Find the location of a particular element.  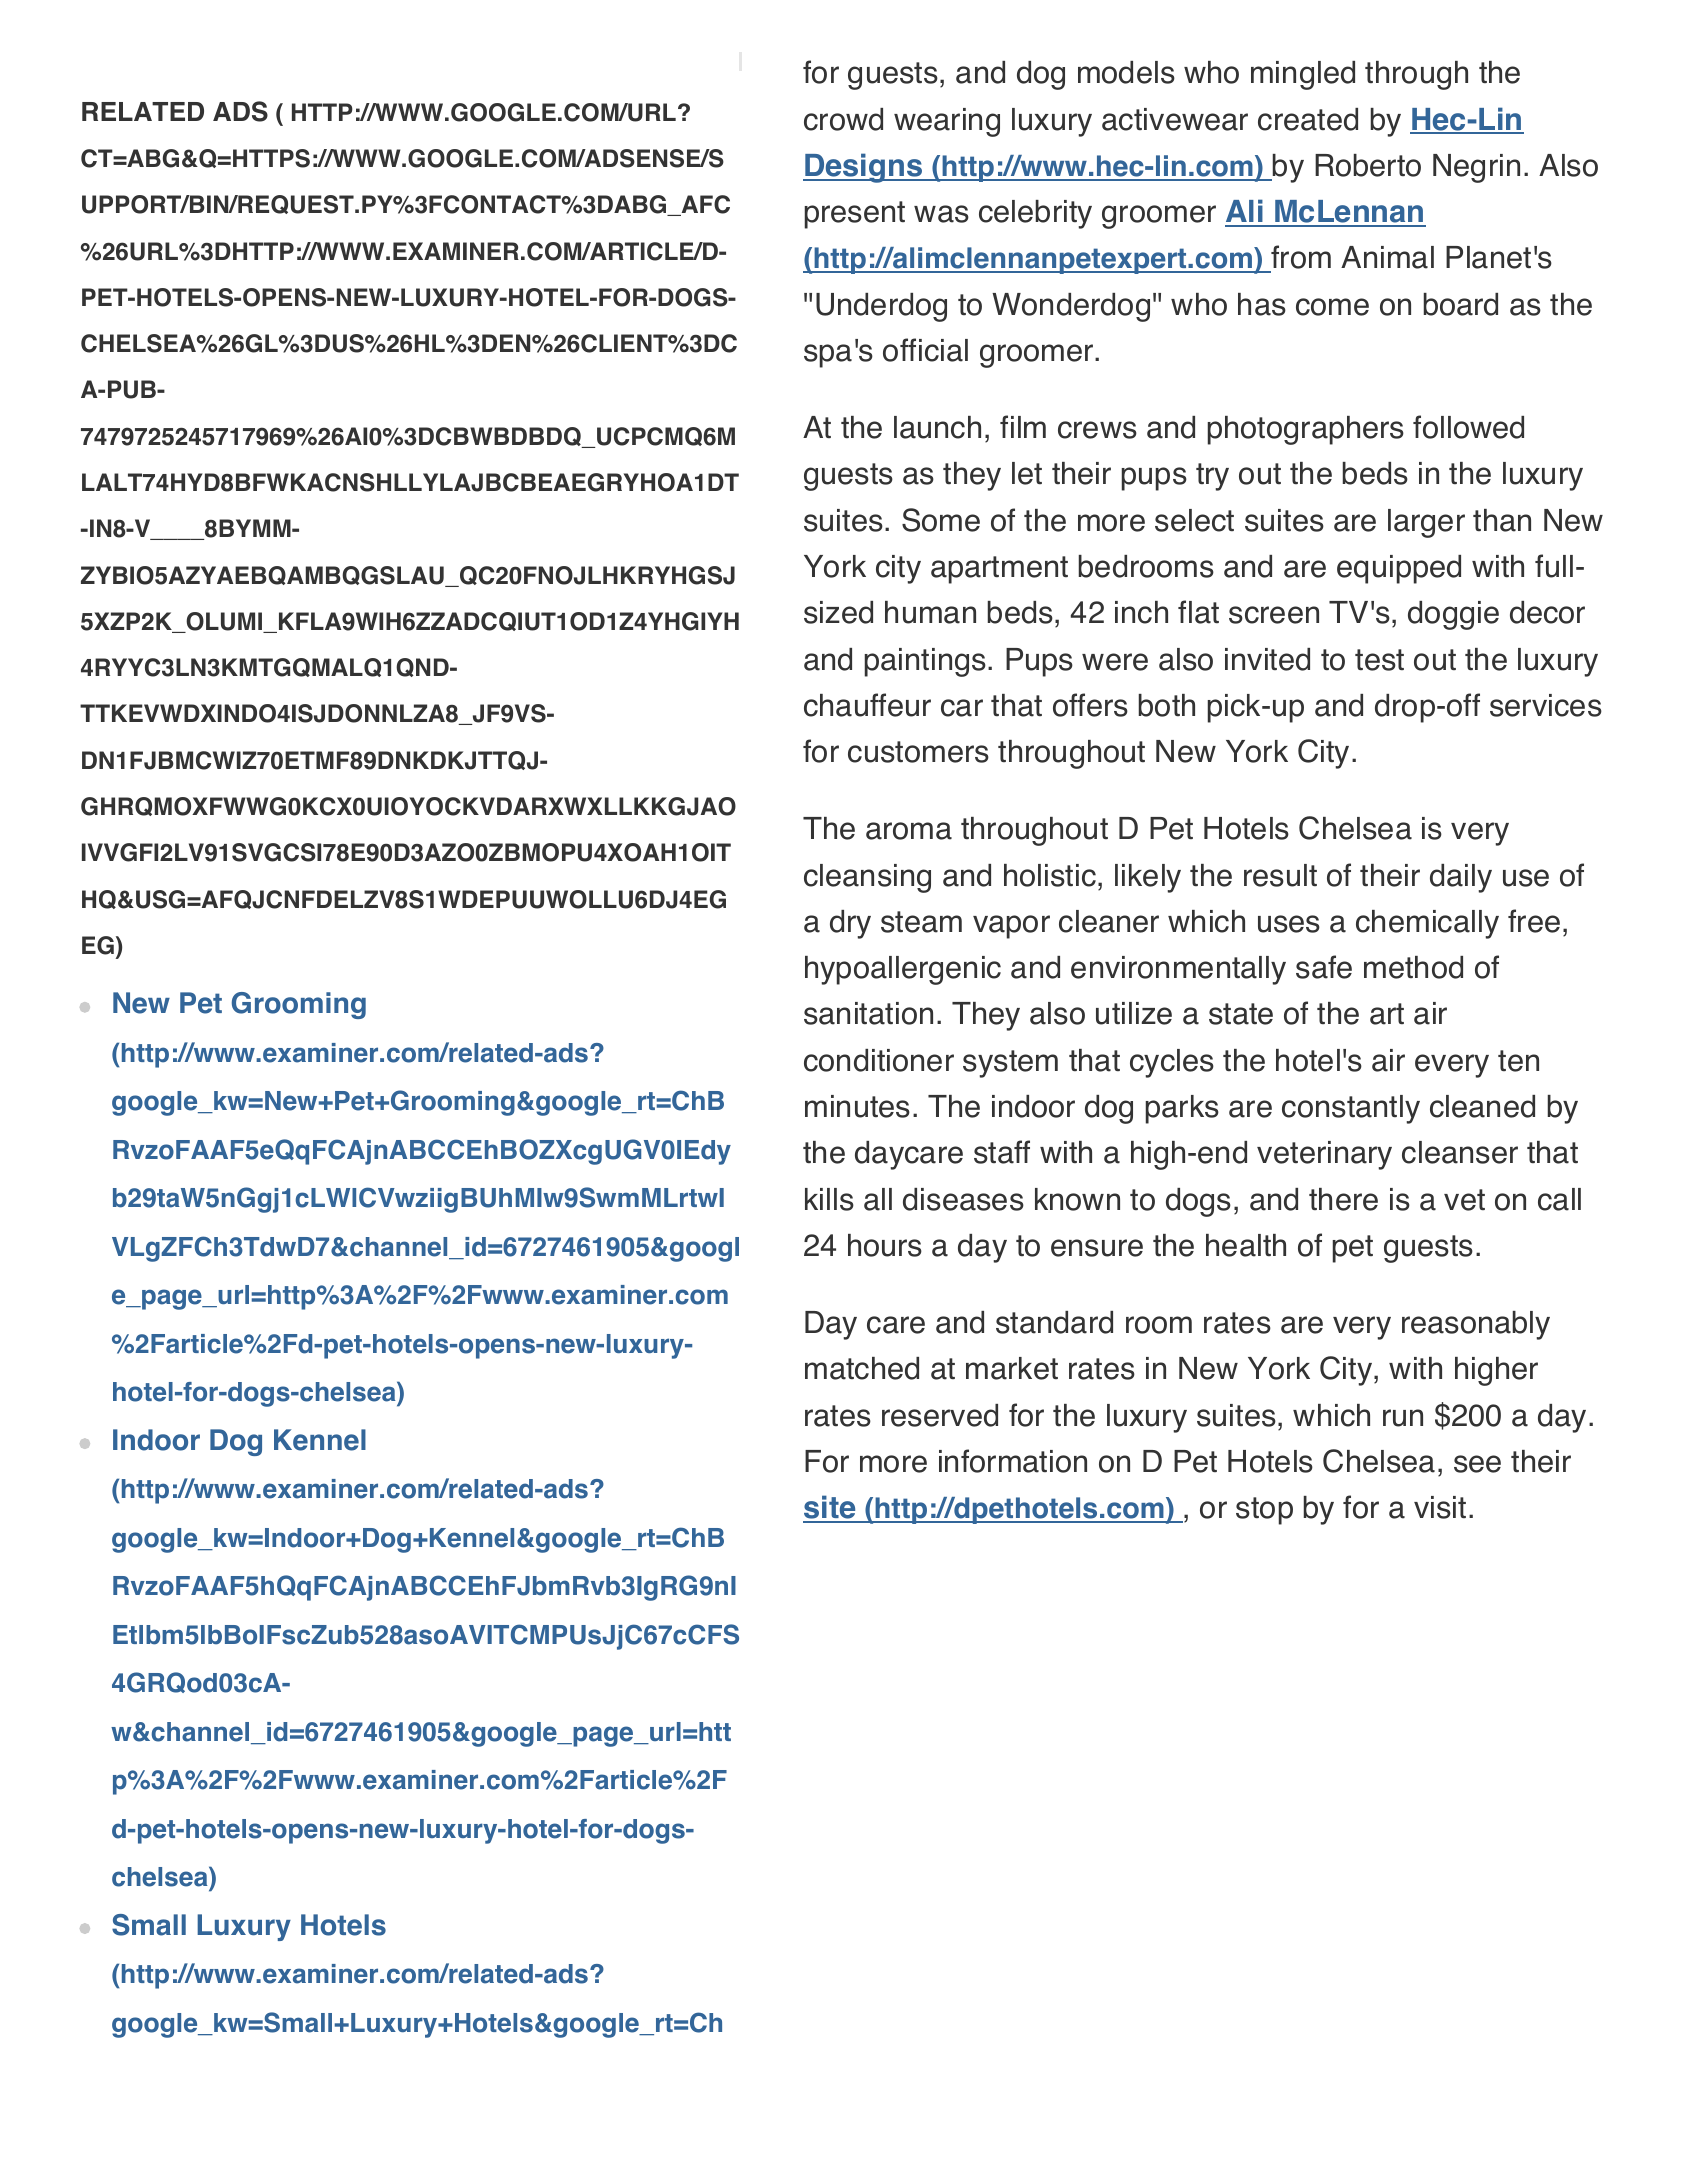

stop is located at coordinates (1264, 1511).
